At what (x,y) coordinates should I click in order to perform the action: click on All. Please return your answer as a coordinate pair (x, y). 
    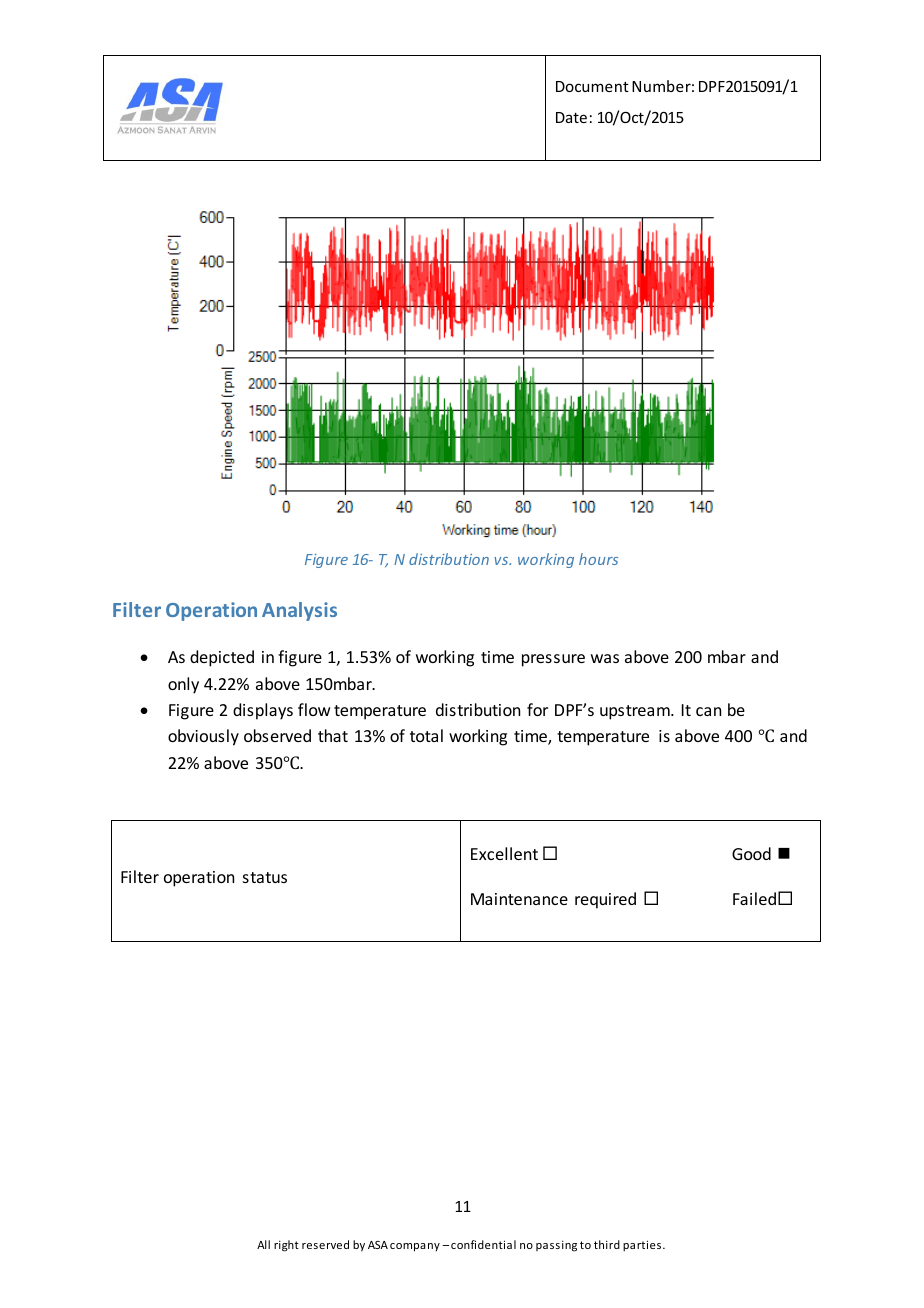
    Looking at the image, I should click on (263, 1244).
